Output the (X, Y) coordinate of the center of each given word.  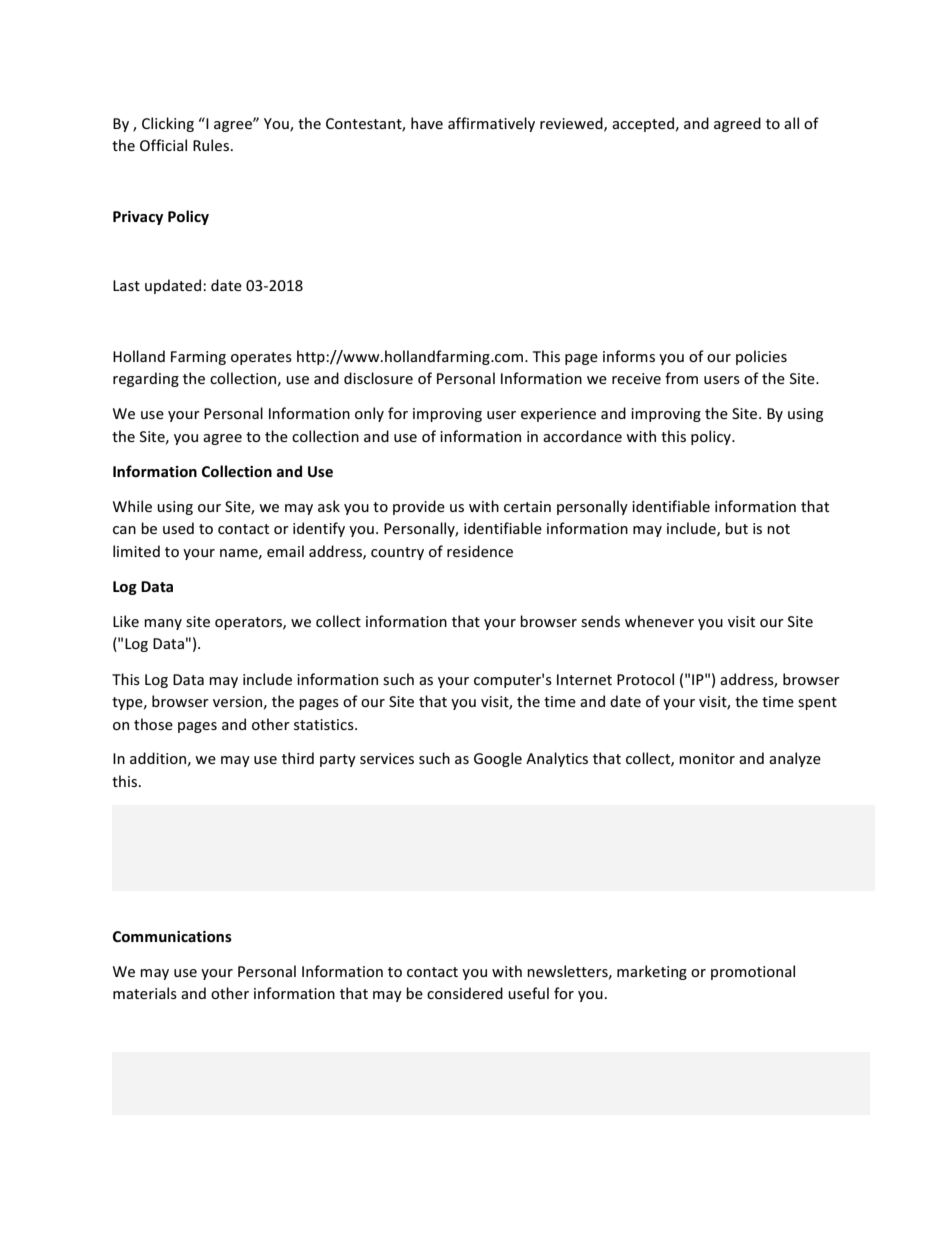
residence (480, 551)
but (736, 528)
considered (465, 993)
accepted (643, 124)
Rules (211, 145)
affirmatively (491, 124)
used (178, 528)
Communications (172, 936)
